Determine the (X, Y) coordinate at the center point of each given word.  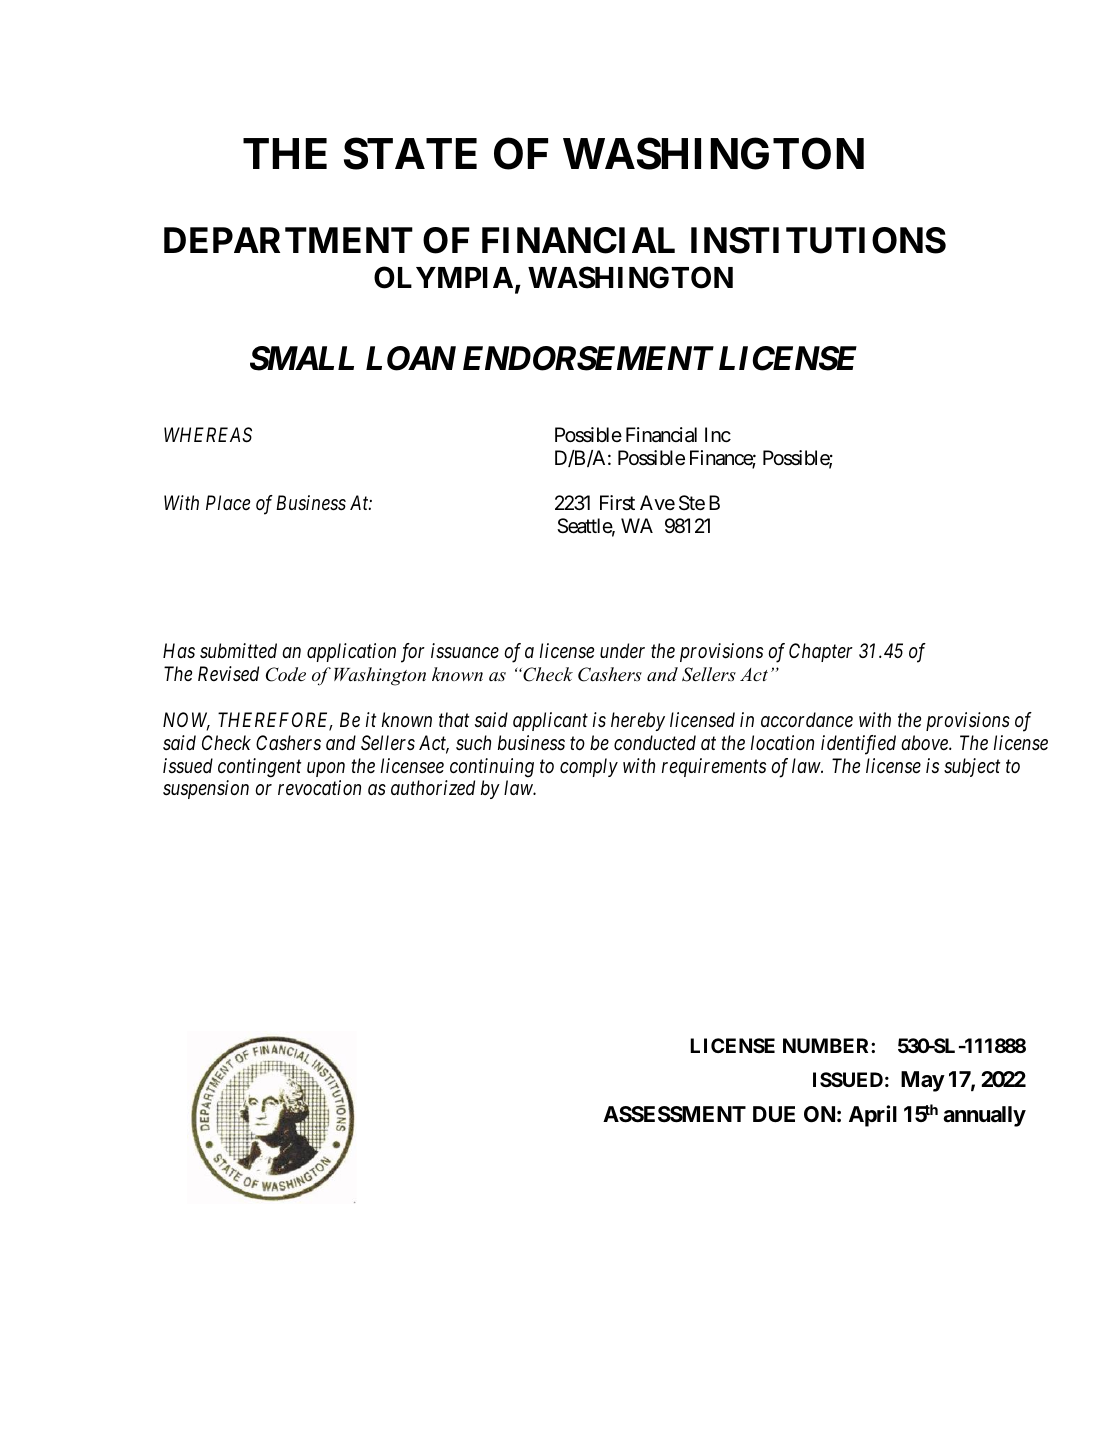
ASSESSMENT (674, 1114)
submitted (238, 651)
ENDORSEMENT (588, 358)
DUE (774, 1114)
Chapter (821, 652)
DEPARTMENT (288, 240)
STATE (410, 154)
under (622, 650)
